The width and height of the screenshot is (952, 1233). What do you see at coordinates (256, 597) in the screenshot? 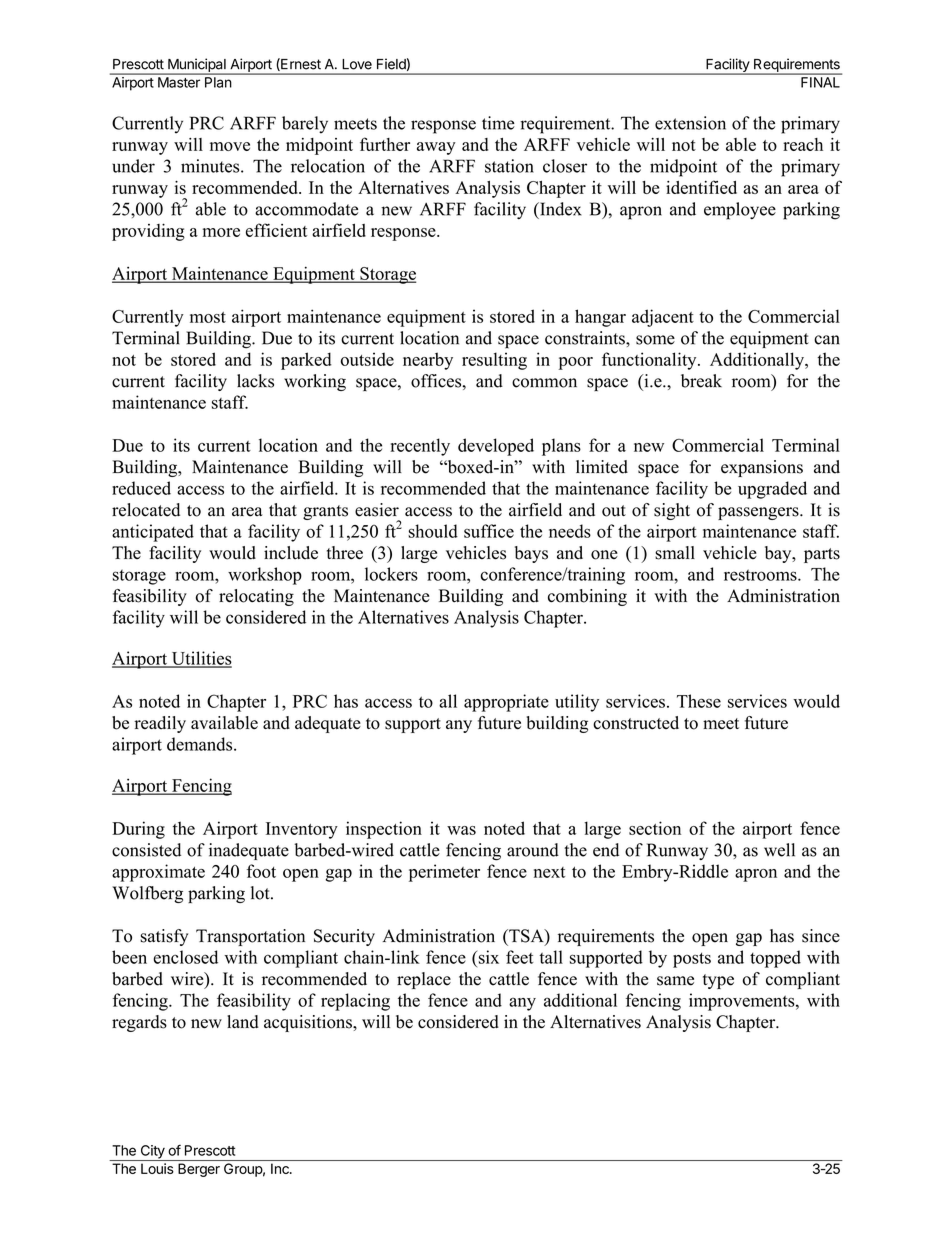
I see `relocating` at bounding box center [256, 597].
